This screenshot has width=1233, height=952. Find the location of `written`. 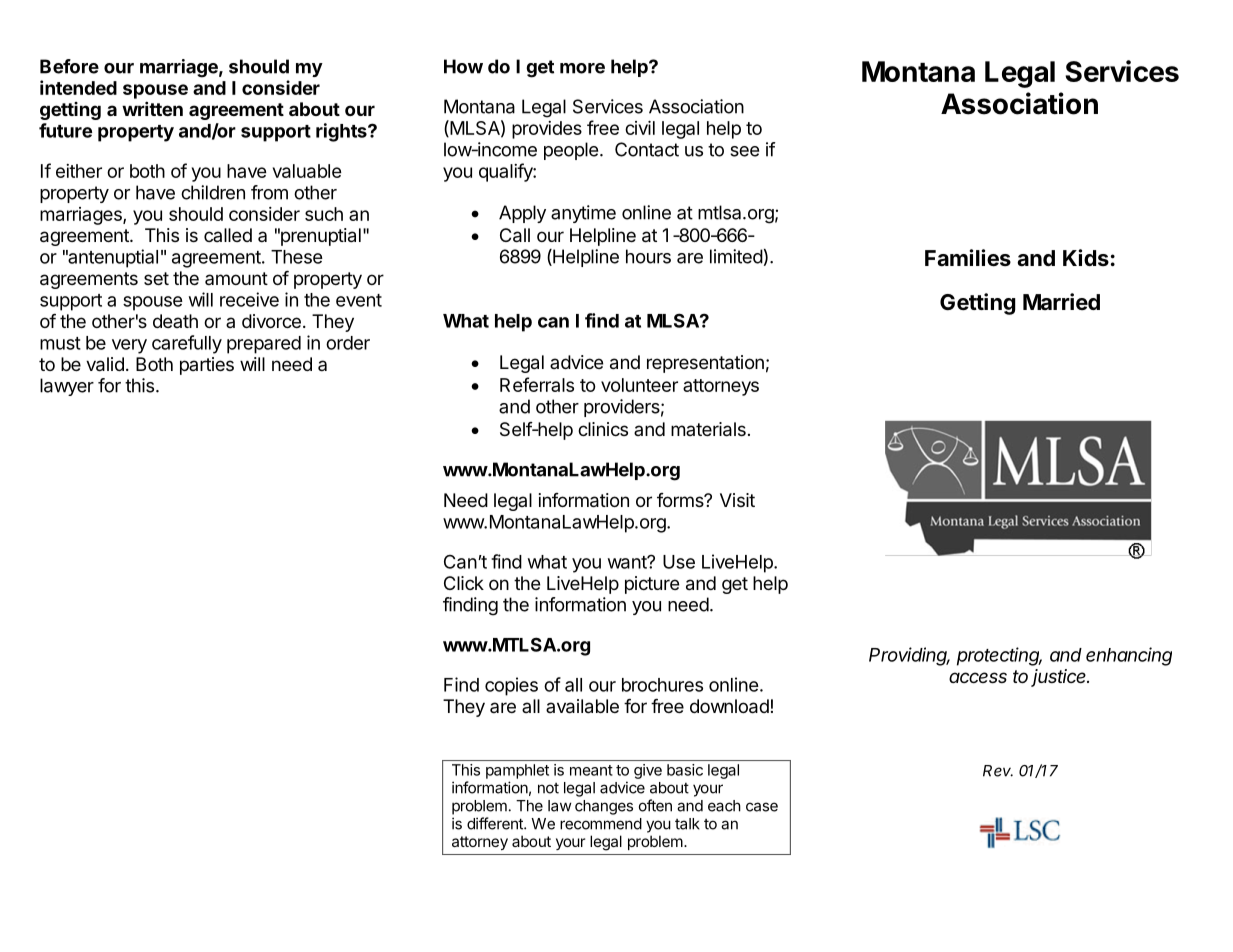

written is located at coordinates (152, 108).
